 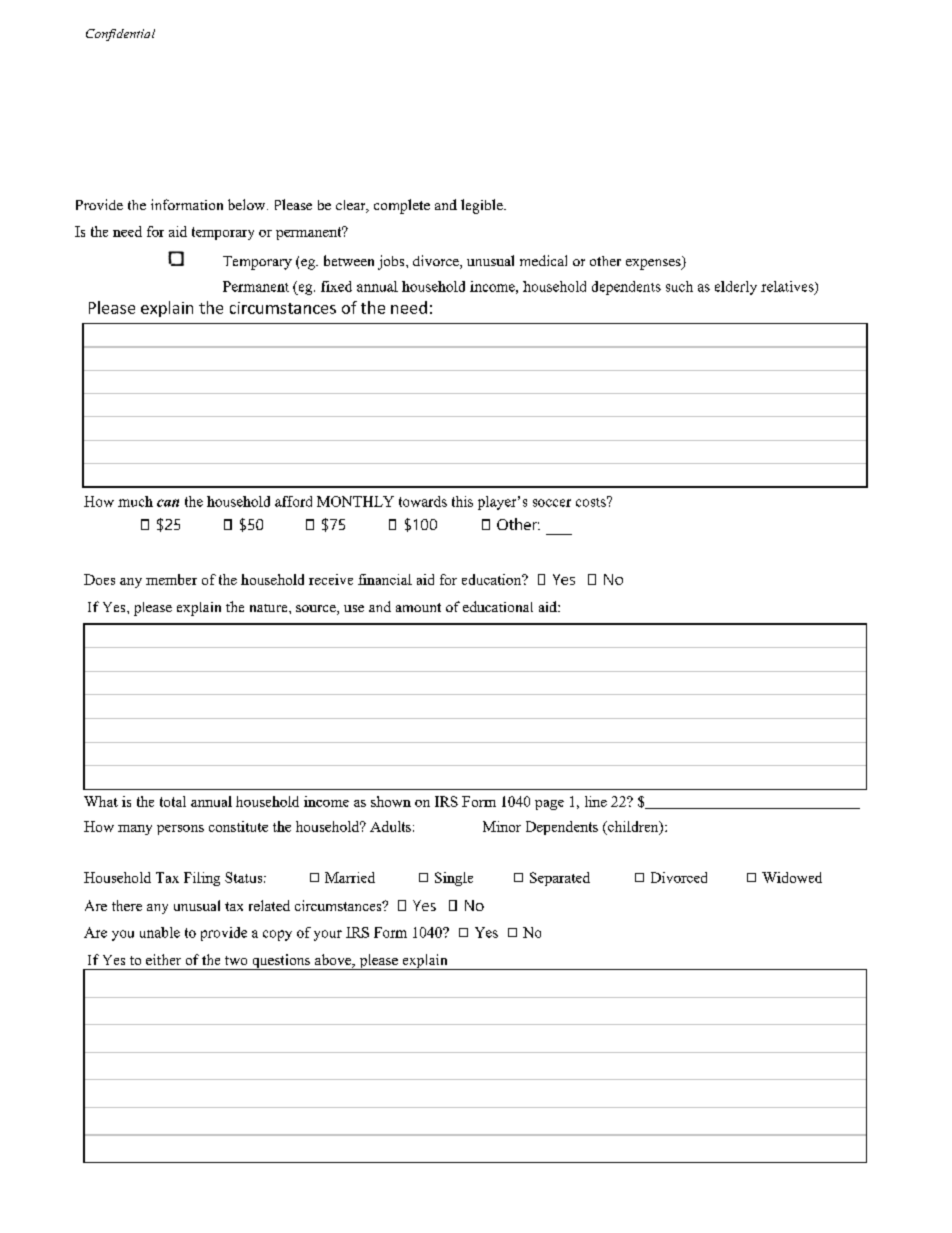 I want to click on this, so click(x=462, y=501).
